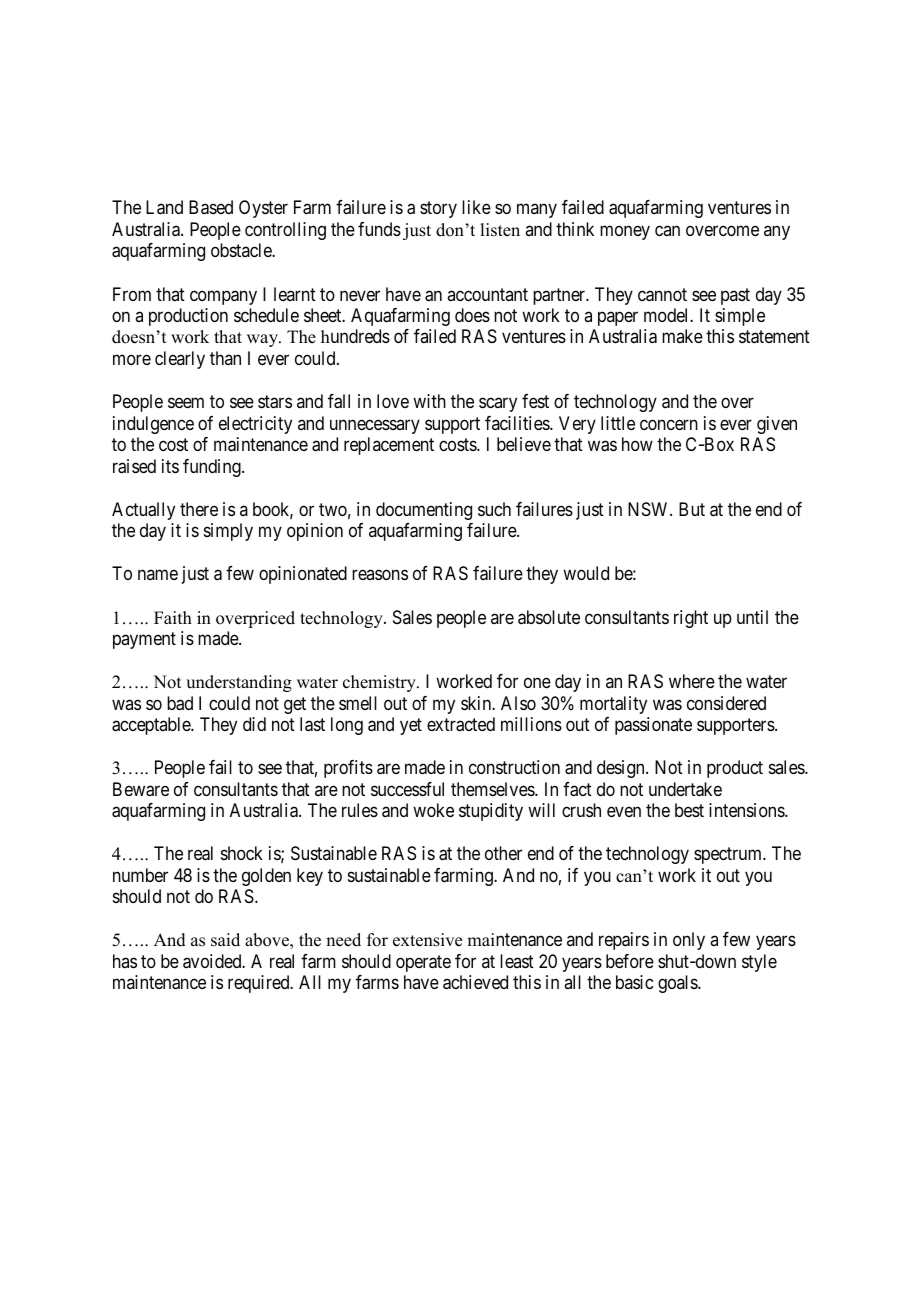 Image resolution: width=924 pixels, height=1308 pixels. I want to click on seem, so click(186, 403).
